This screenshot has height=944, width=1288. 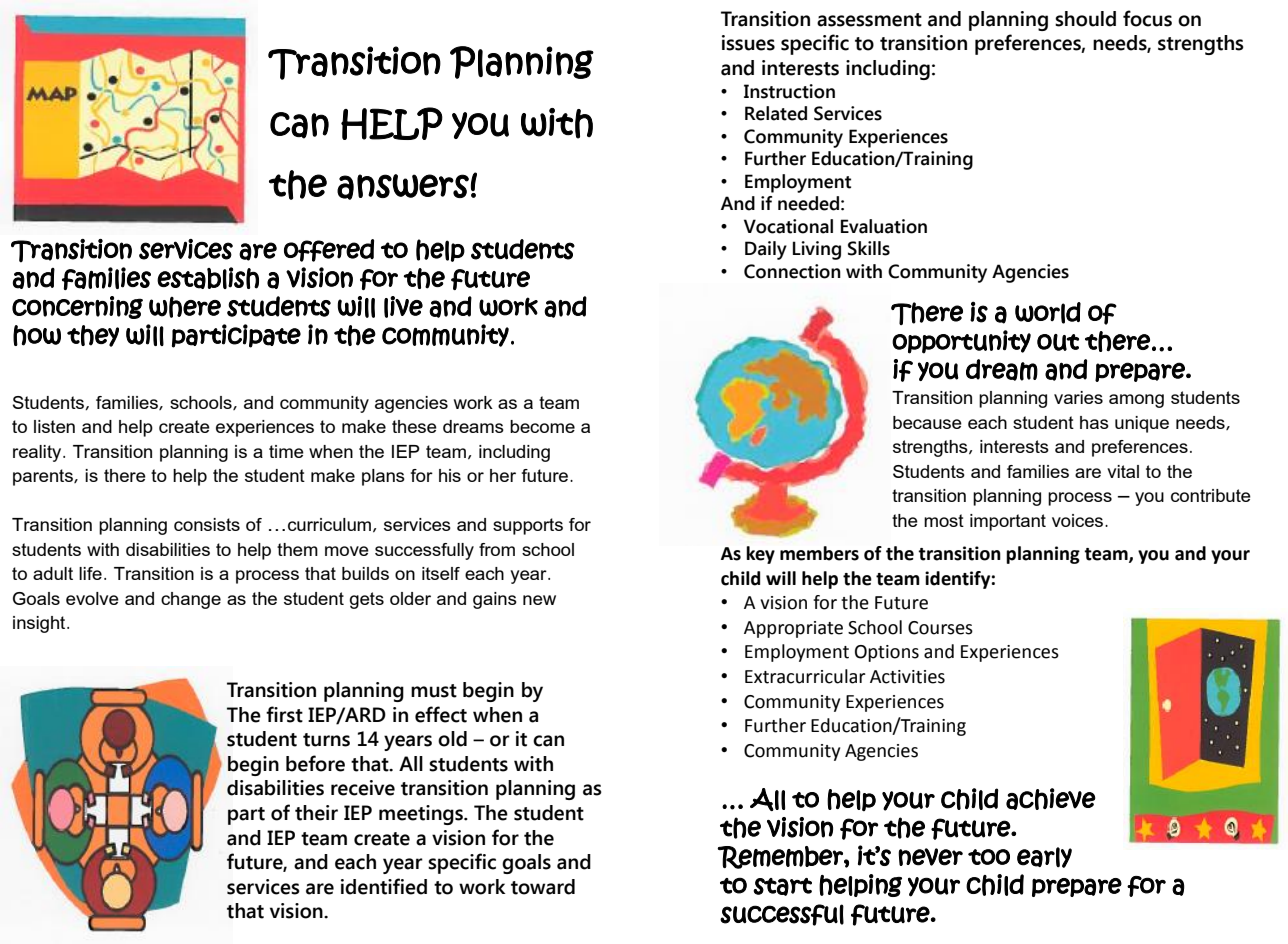 What do you see at coordinates (1085, 19) in the screenshot?
I see `should` at bounding box center [1085, 19].
